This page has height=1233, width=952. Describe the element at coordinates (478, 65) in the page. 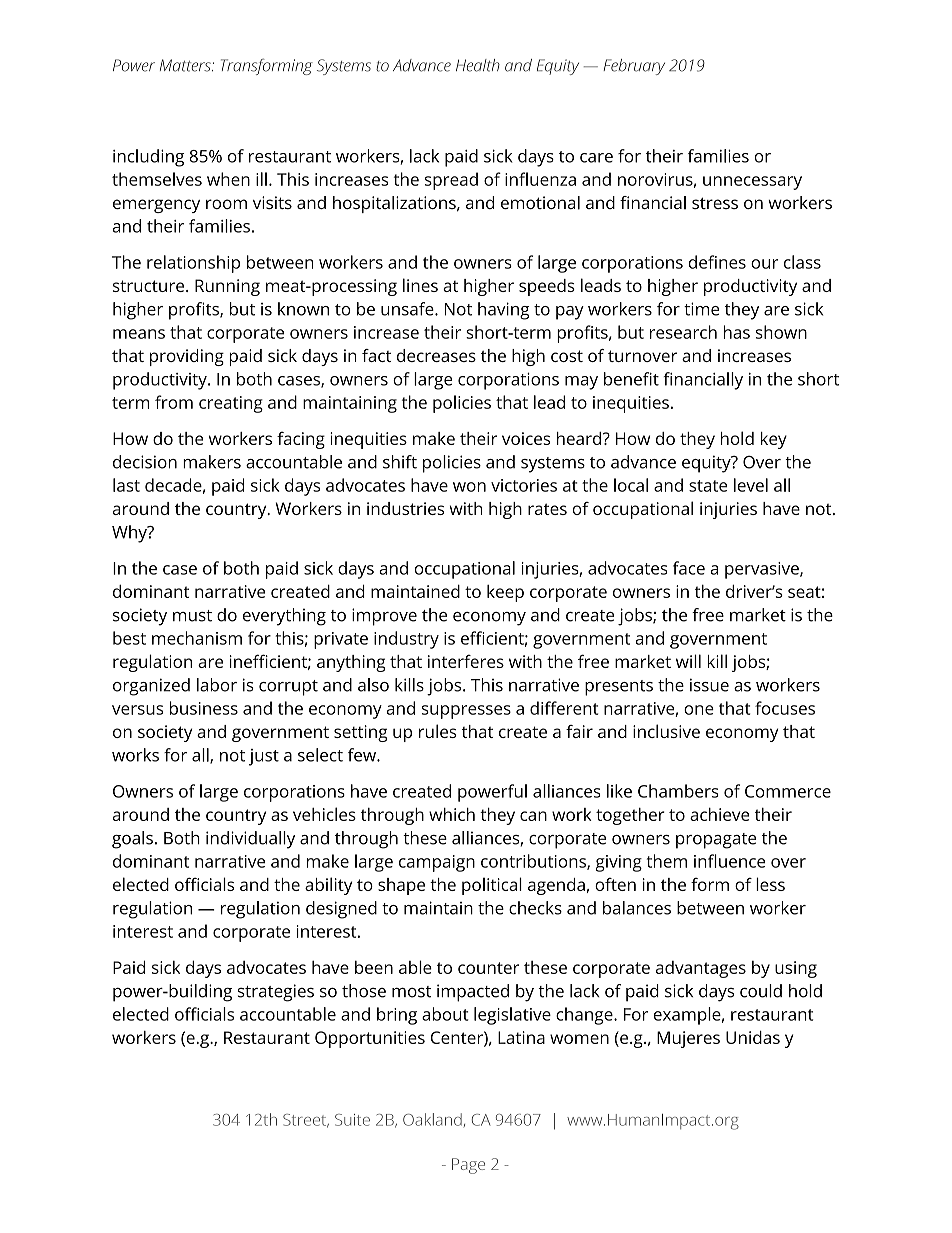

I see `Health` at that location.
